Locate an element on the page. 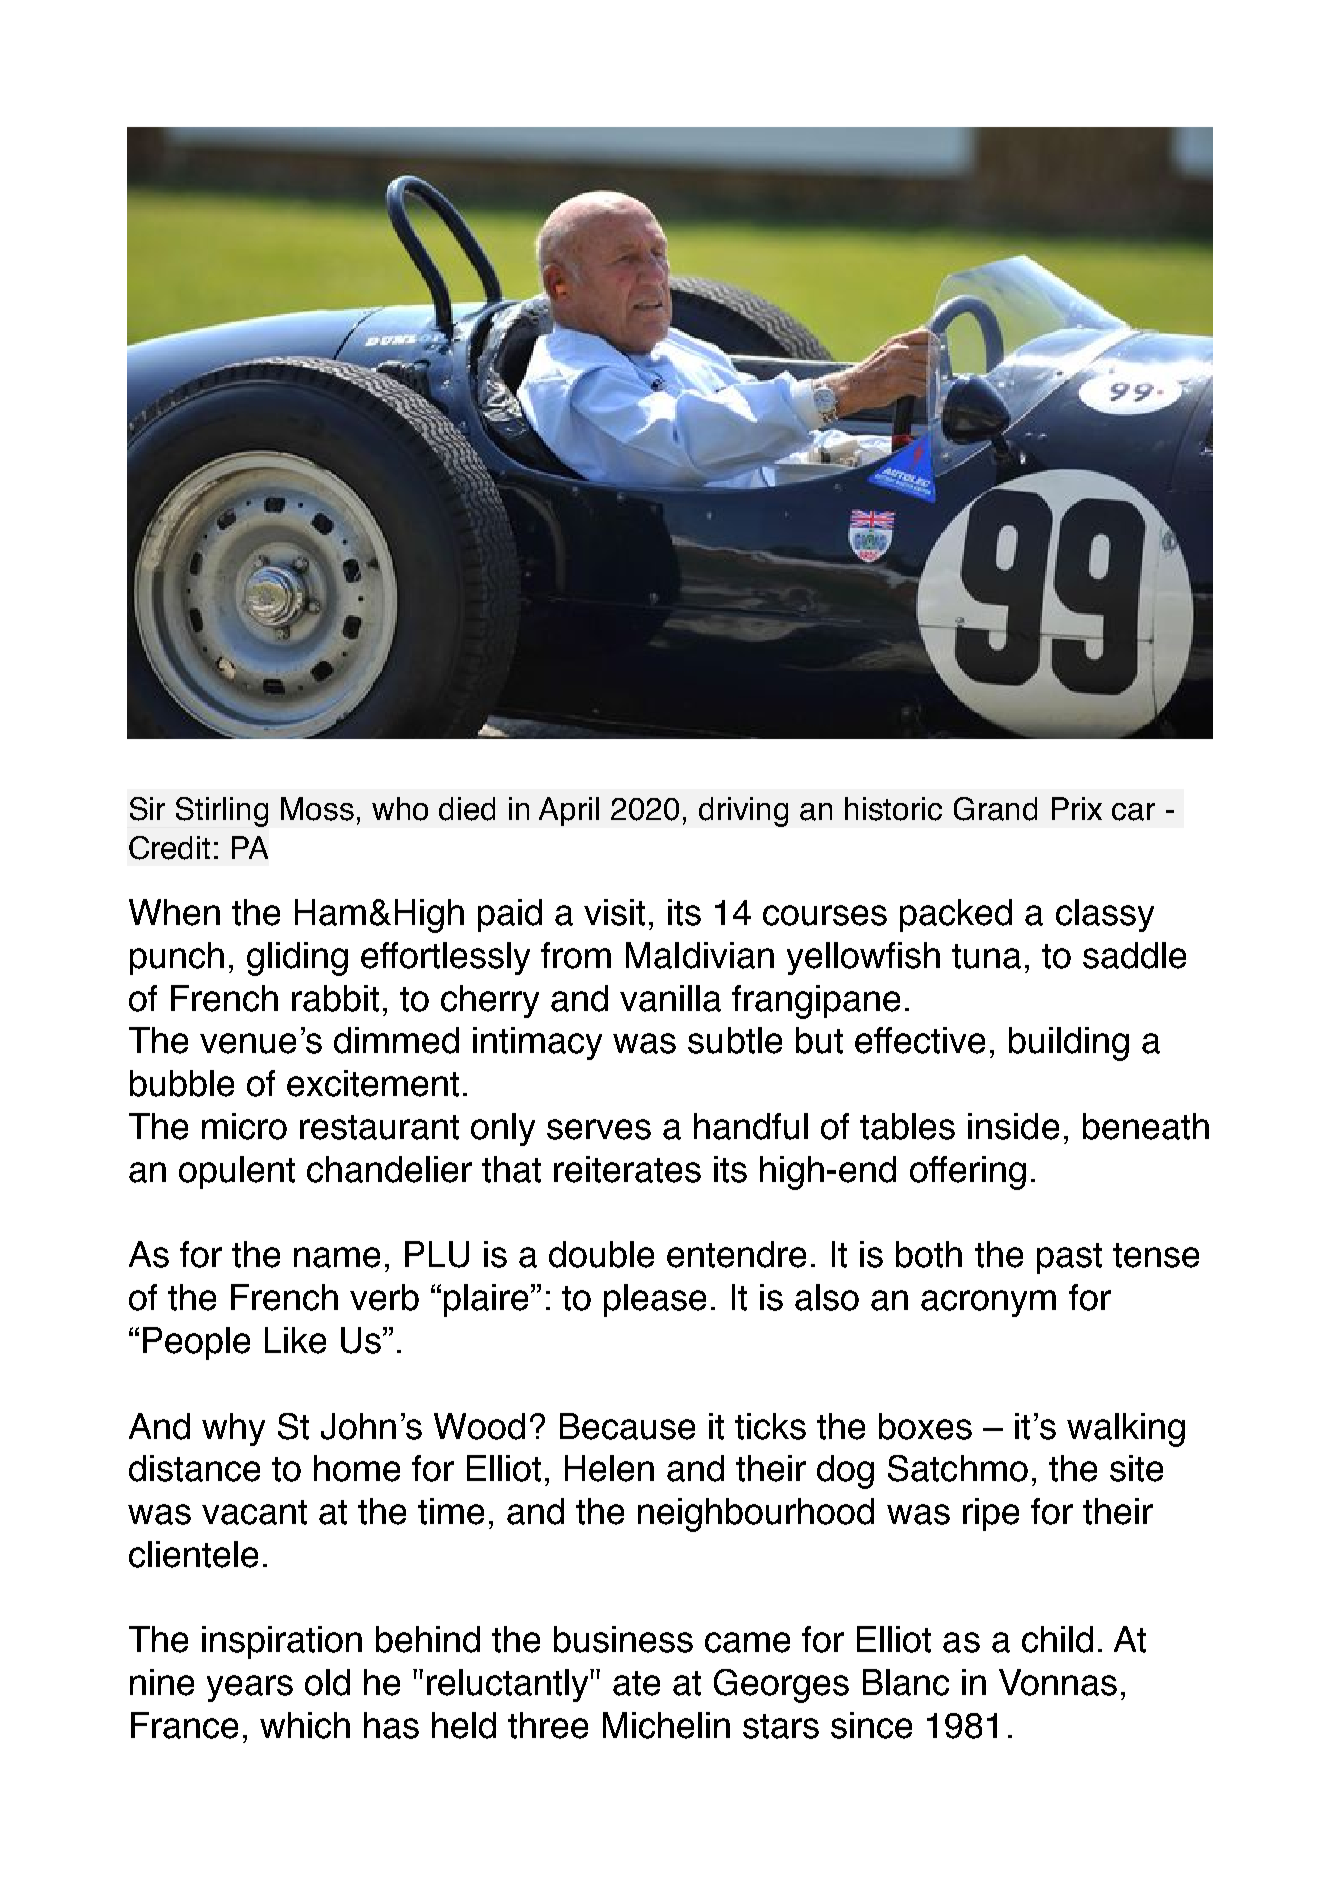  name is located at coordinates (337, 1257).
